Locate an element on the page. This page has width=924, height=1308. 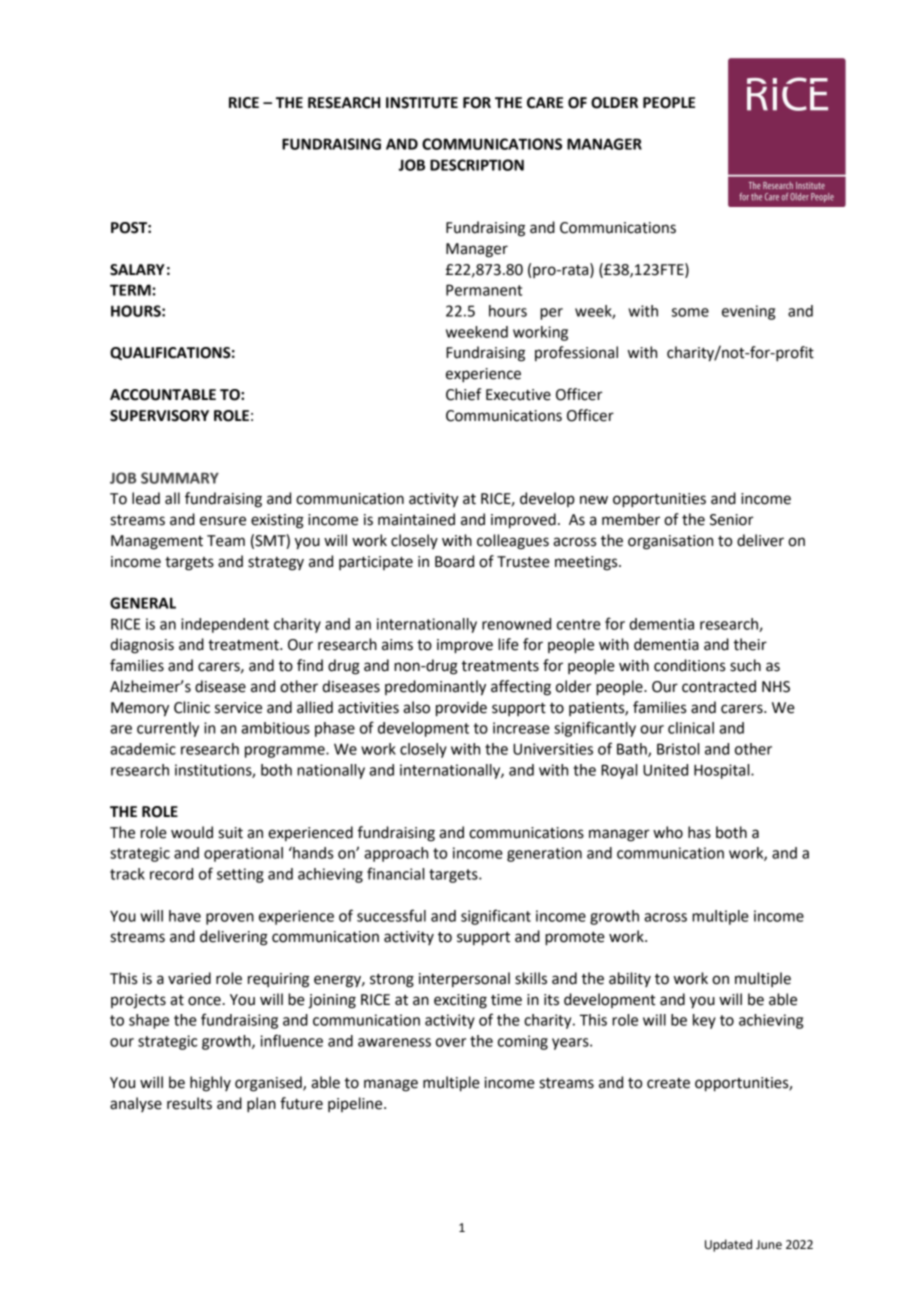
results is located at coordinates (189, 1103).
